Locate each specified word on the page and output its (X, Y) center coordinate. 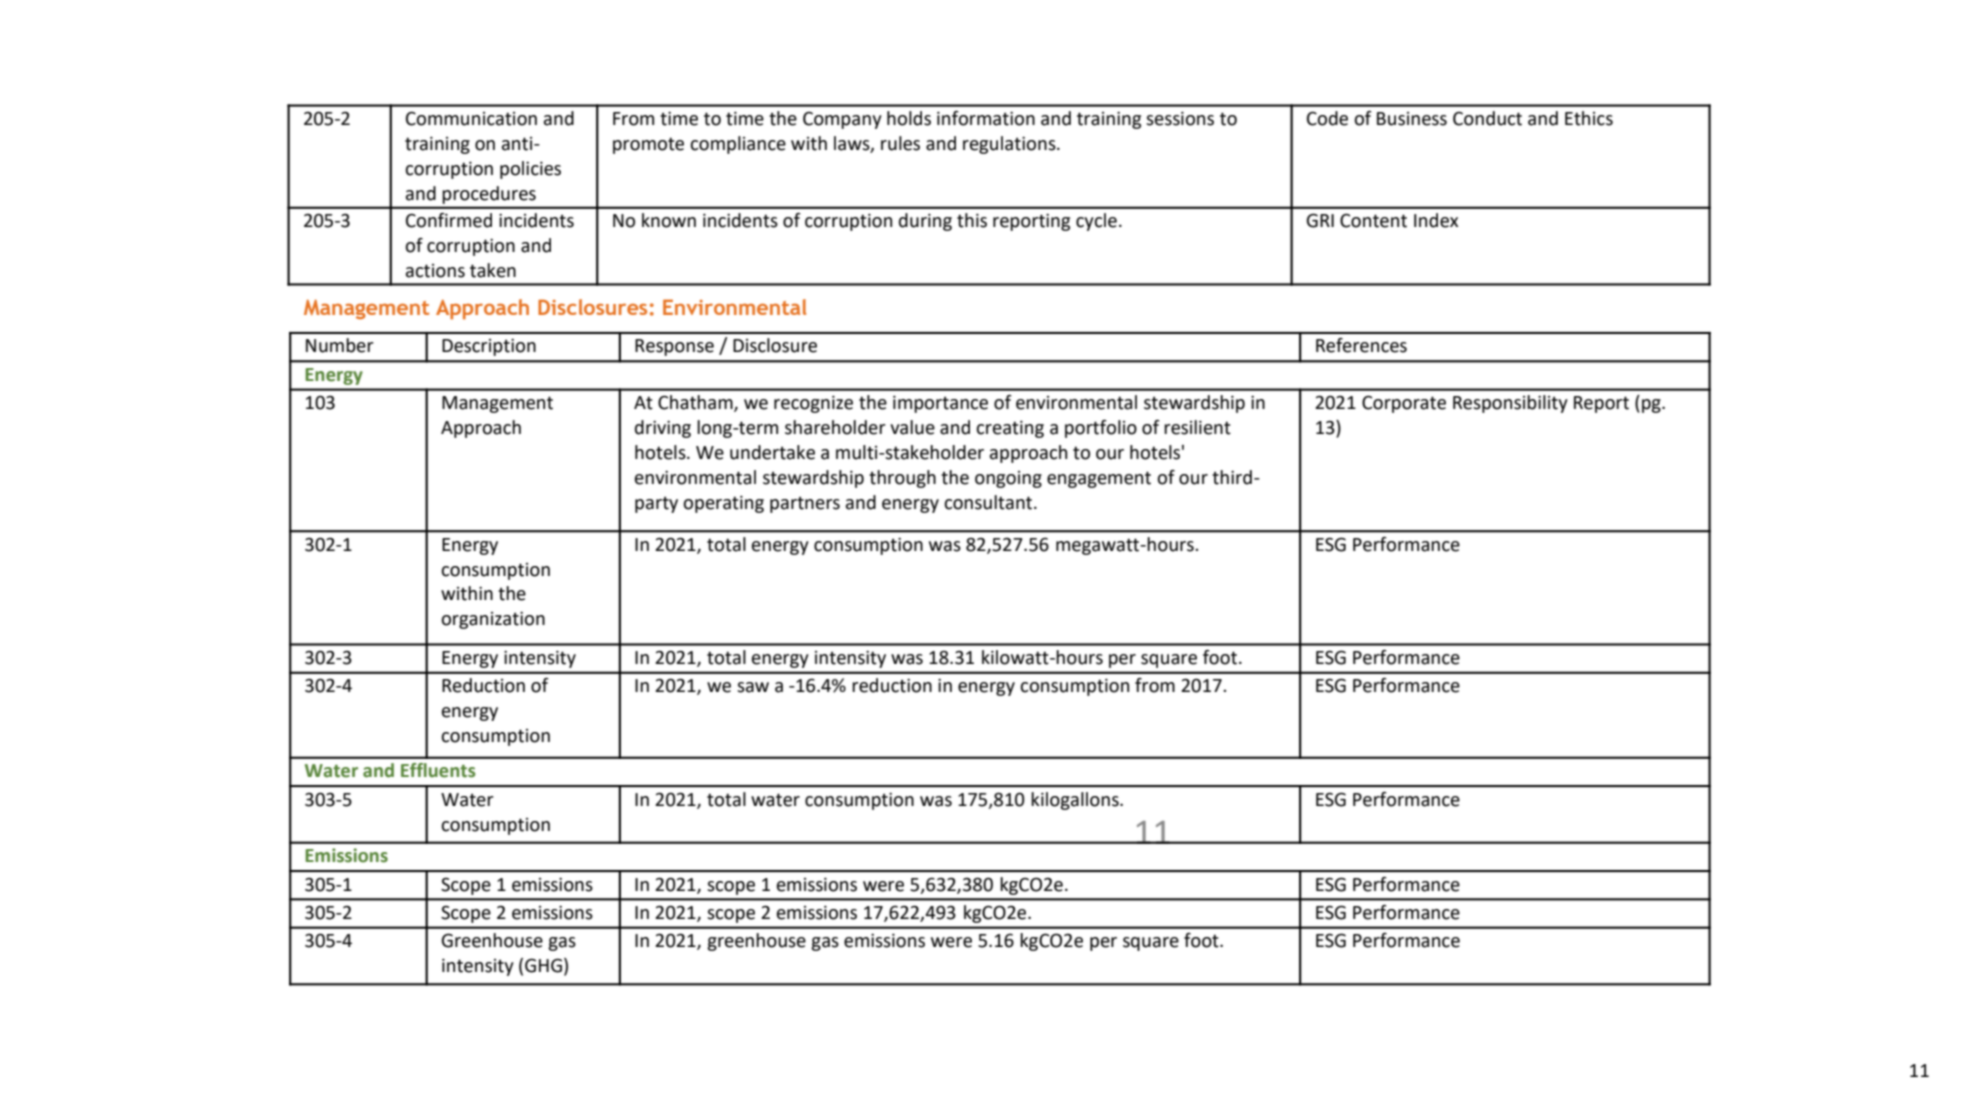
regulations (1010, 145)
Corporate (1404, 404)
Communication (471, 119)
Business (1412, 119)
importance (940, 404)
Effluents (438, 770)
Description (489, 347)
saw (753, 687)
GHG (543, 965)
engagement (1099, 479)
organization (493, 620)
